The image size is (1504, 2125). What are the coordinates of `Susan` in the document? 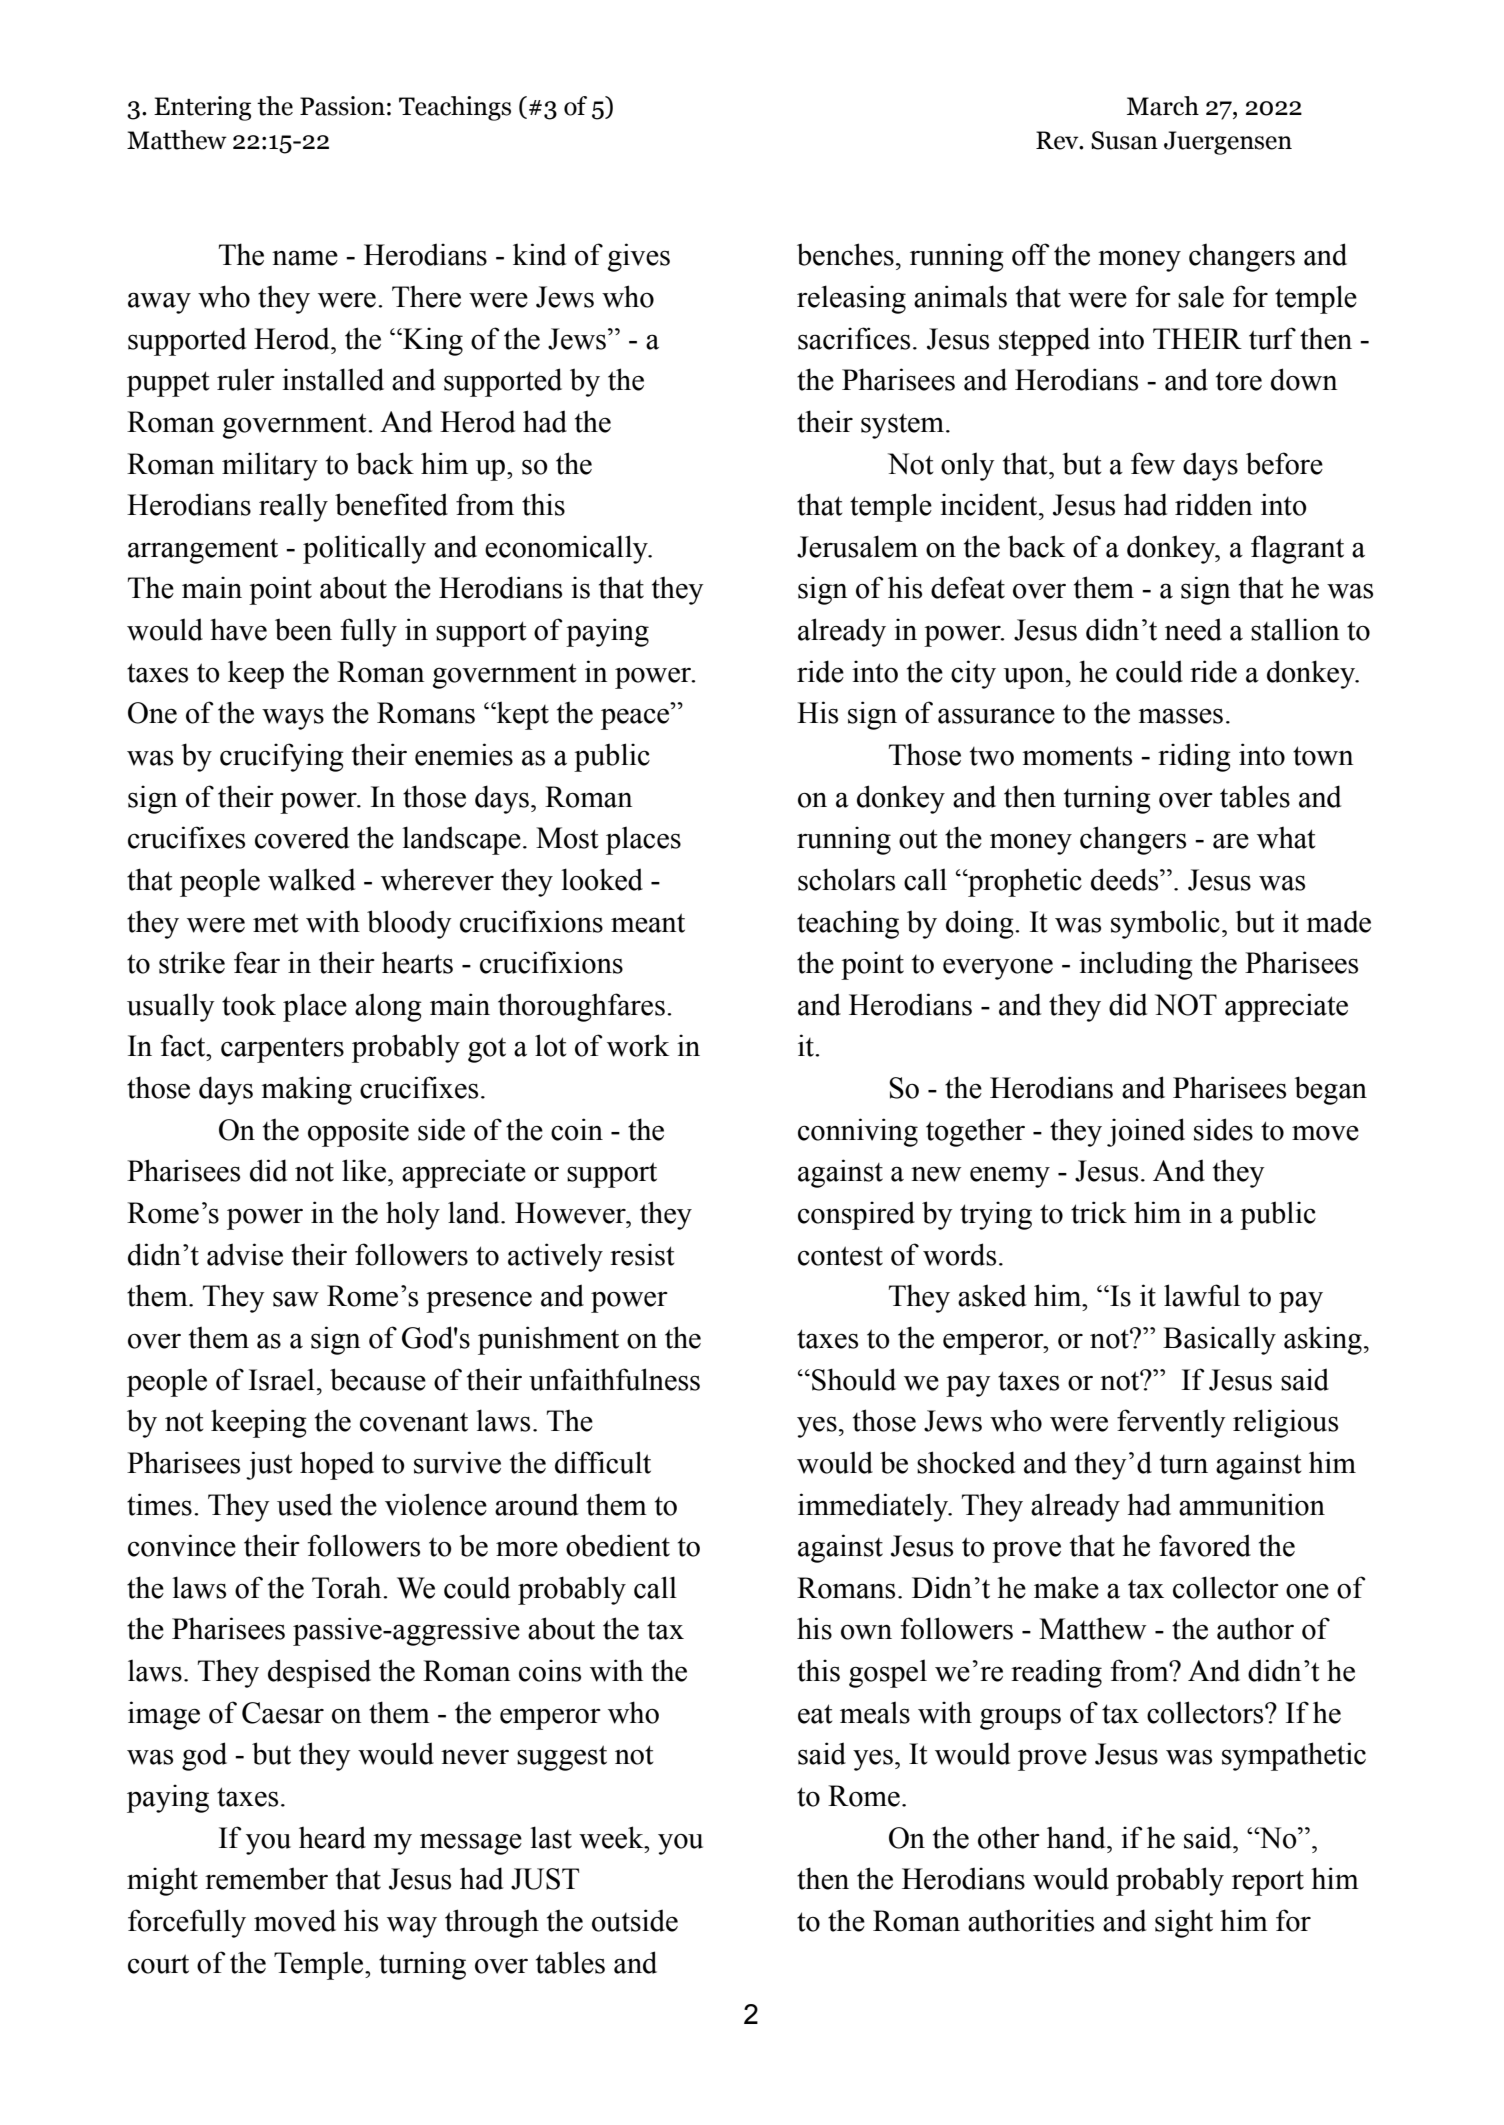 It's located at (1124, 140).
